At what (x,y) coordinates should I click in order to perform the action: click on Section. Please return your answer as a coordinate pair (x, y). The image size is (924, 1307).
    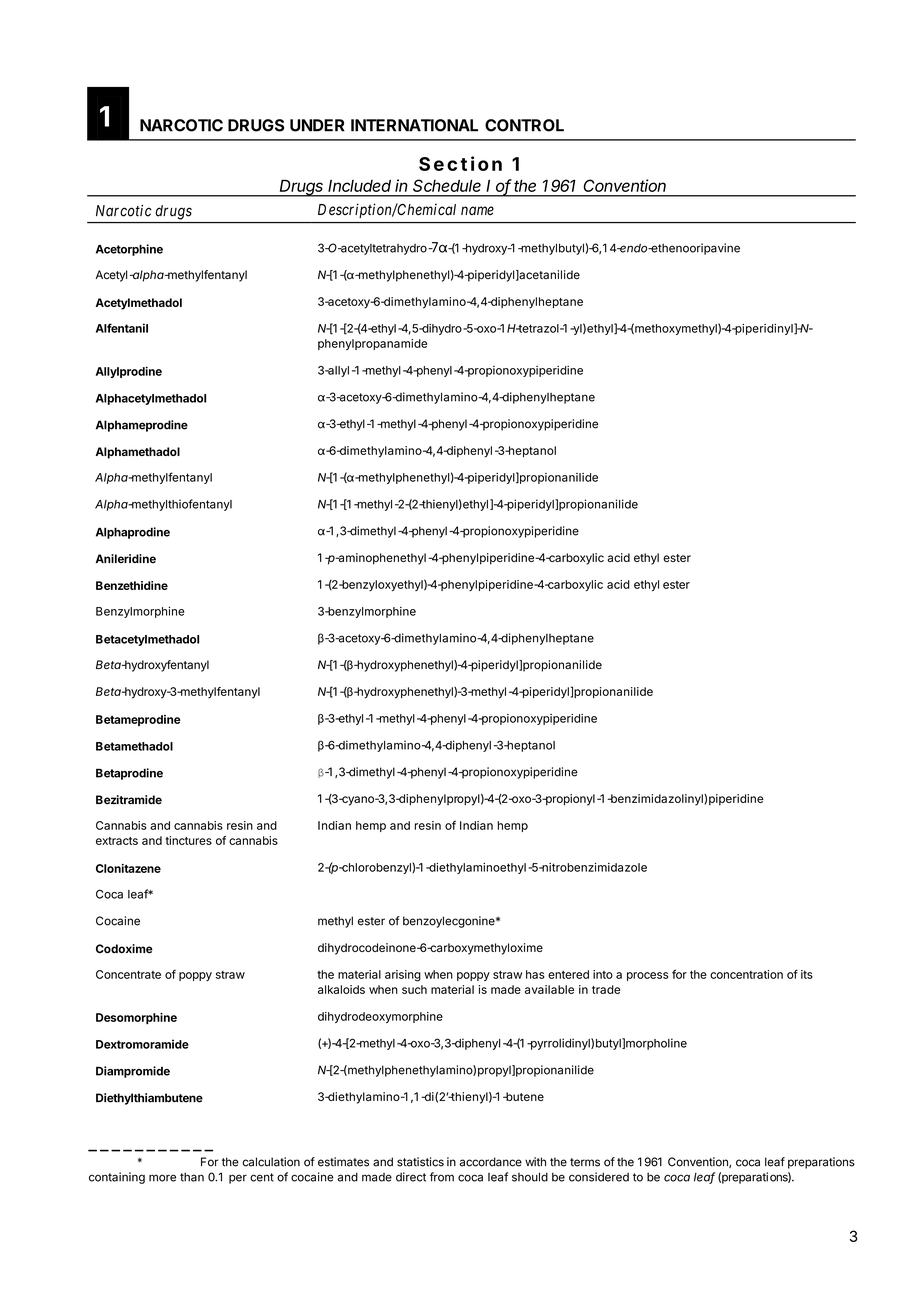
    Looking at the image, I should click on (460, 163).
